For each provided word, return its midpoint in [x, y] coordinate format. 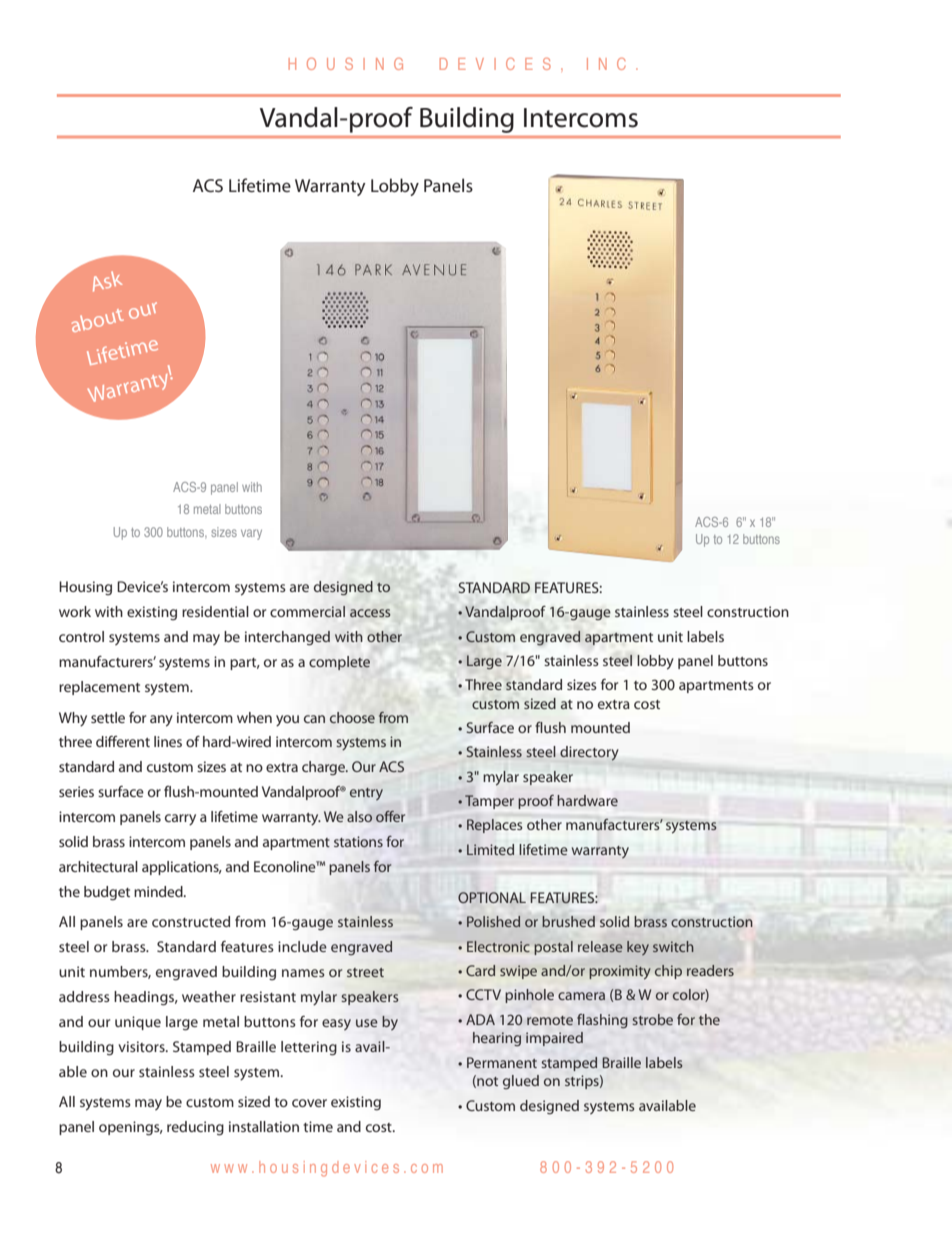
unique [138, 1023]
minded [159, 891]
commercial [307, 611]
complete [339, 663]
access [370, 613]
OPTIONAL [492, 897]
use [367, 1023]
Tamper [489, 802]
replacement [99, 688]
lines [168, 741]
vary [251, 534]
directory [589, 753]
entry [366, 794]
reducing [195, 1128]
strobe [652, 1019]
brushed [568, 921]
